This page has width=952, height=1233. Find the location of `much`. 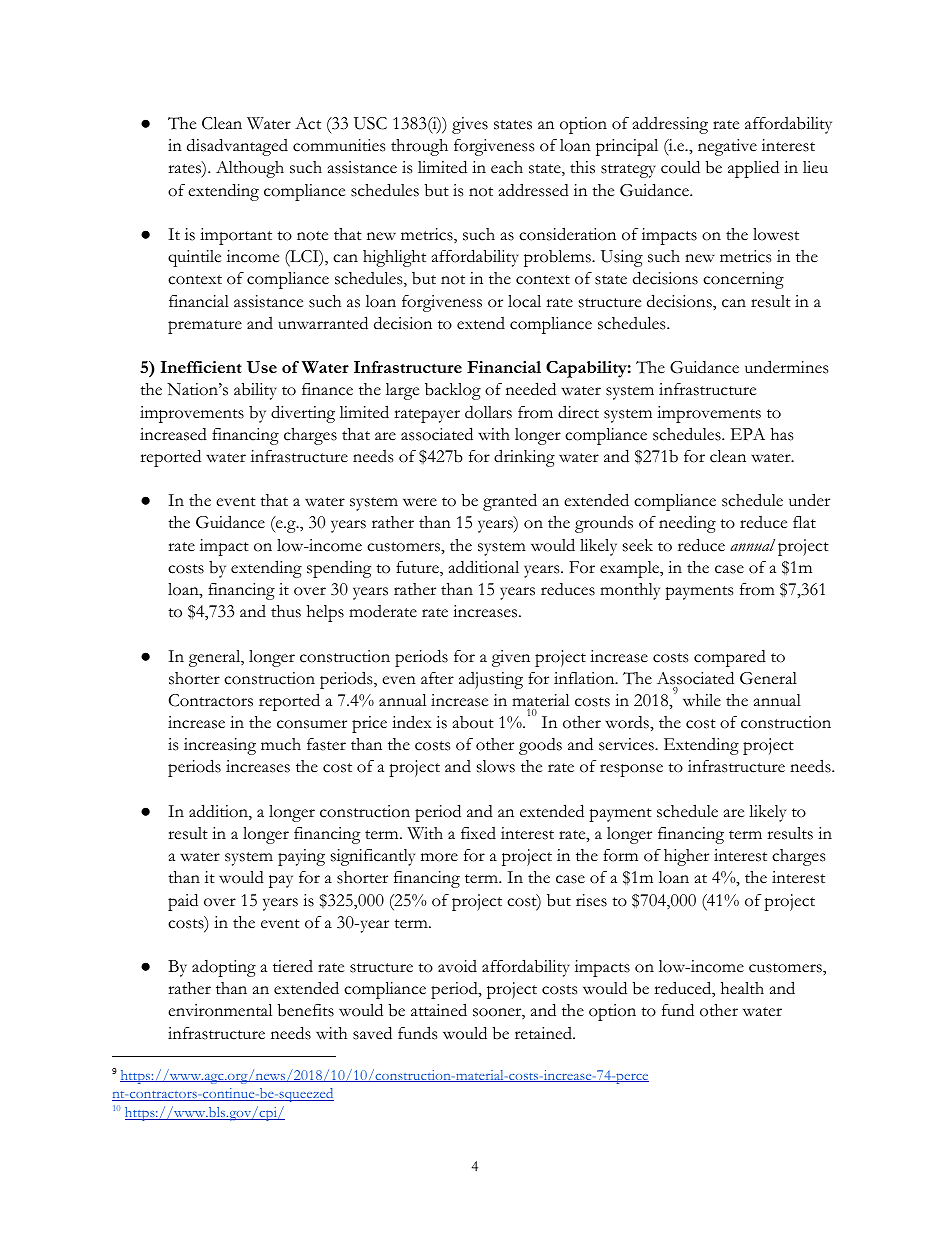

much is located at coordinates (281, 744).
